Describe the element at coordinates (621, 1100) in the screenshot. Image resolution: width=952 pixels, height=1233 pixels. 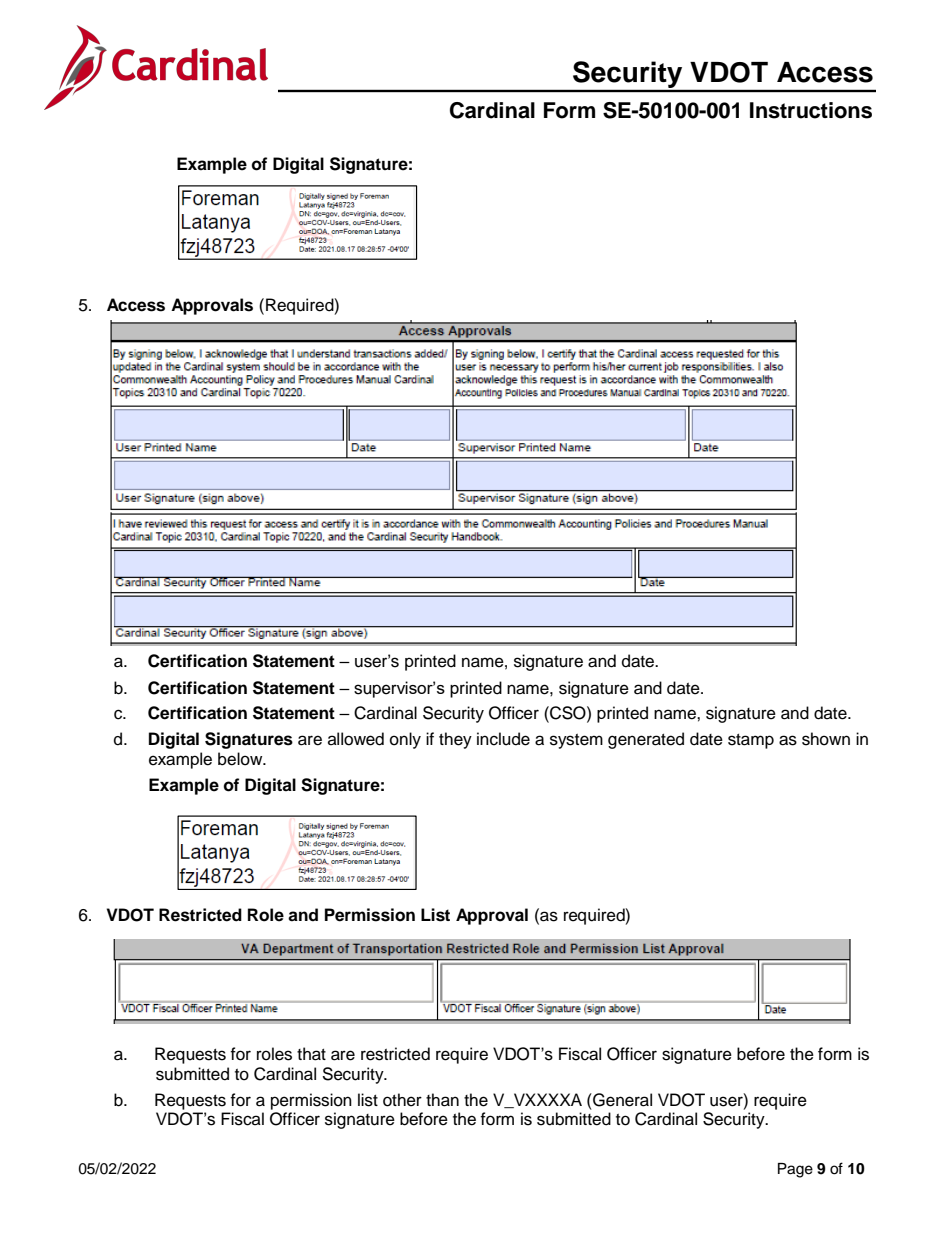
I see `General` at that location.
